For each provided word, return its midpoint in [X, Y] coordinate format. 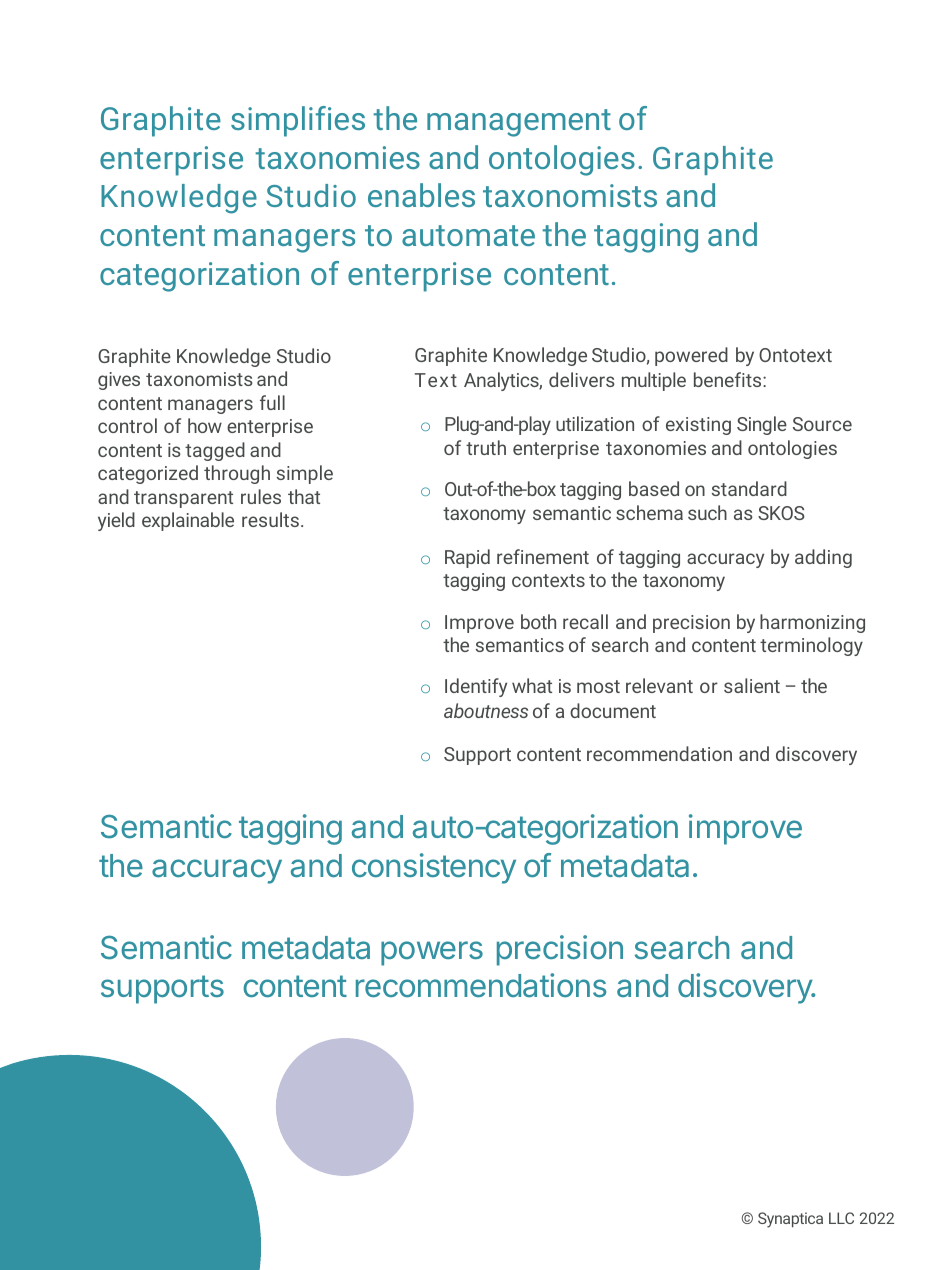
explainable [188, 521]
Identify [476, 687]
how [205, 425]
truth [486, 447]
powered [691, 356]
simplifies [298, 121]
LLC [841, 1218]
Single [762, 425]
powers [432, 953]
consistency [434, 868]
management [519, 123]
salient [752, 685]
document [613, 710]
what [532, 685]
